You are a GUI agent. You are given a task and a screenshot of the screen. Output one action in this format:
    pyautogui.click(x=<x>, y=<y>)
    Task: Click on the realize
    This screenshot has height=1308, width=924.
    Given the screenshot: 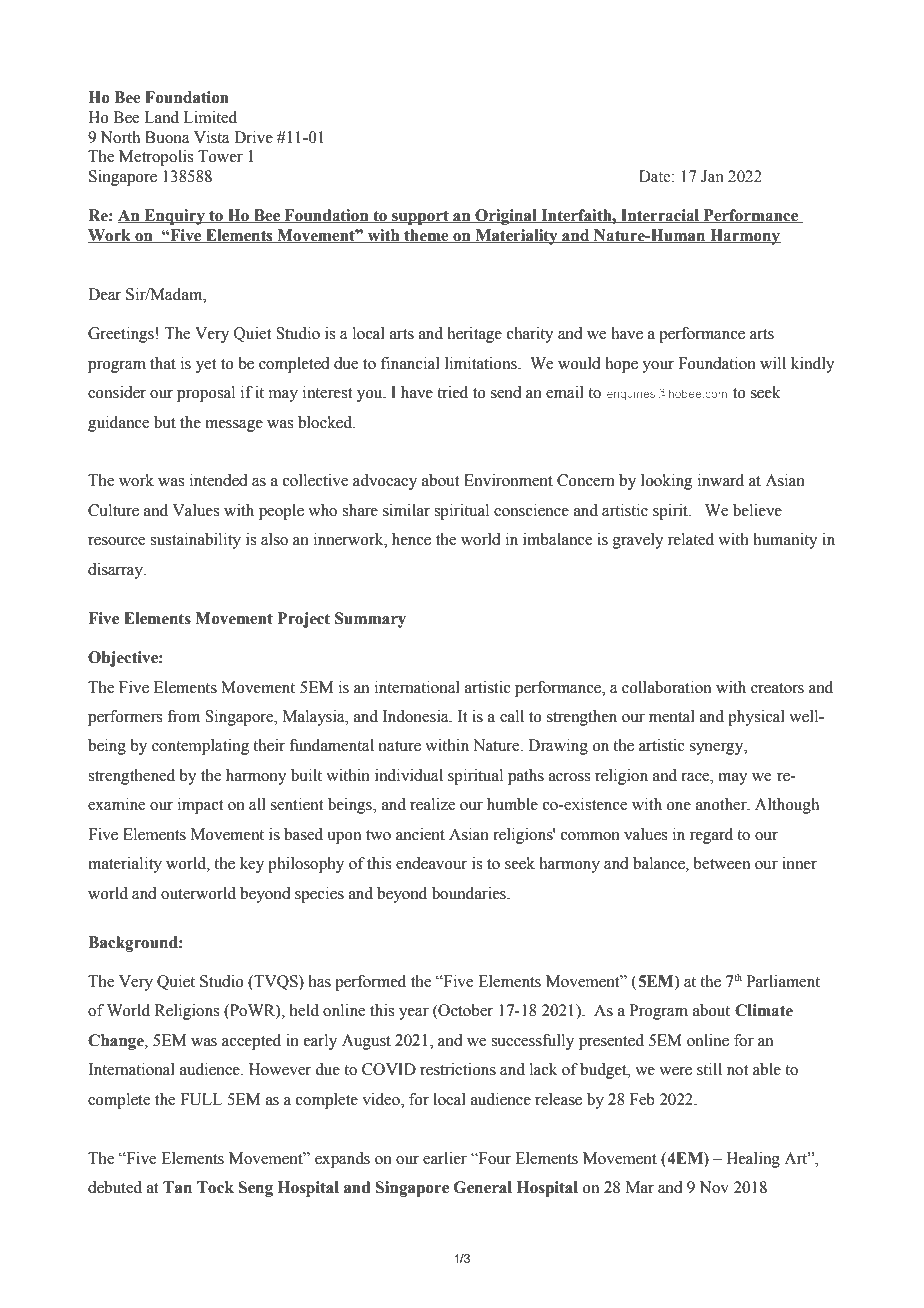 What is the action you would take?
    pyautogui.click(x=432, y=804)
